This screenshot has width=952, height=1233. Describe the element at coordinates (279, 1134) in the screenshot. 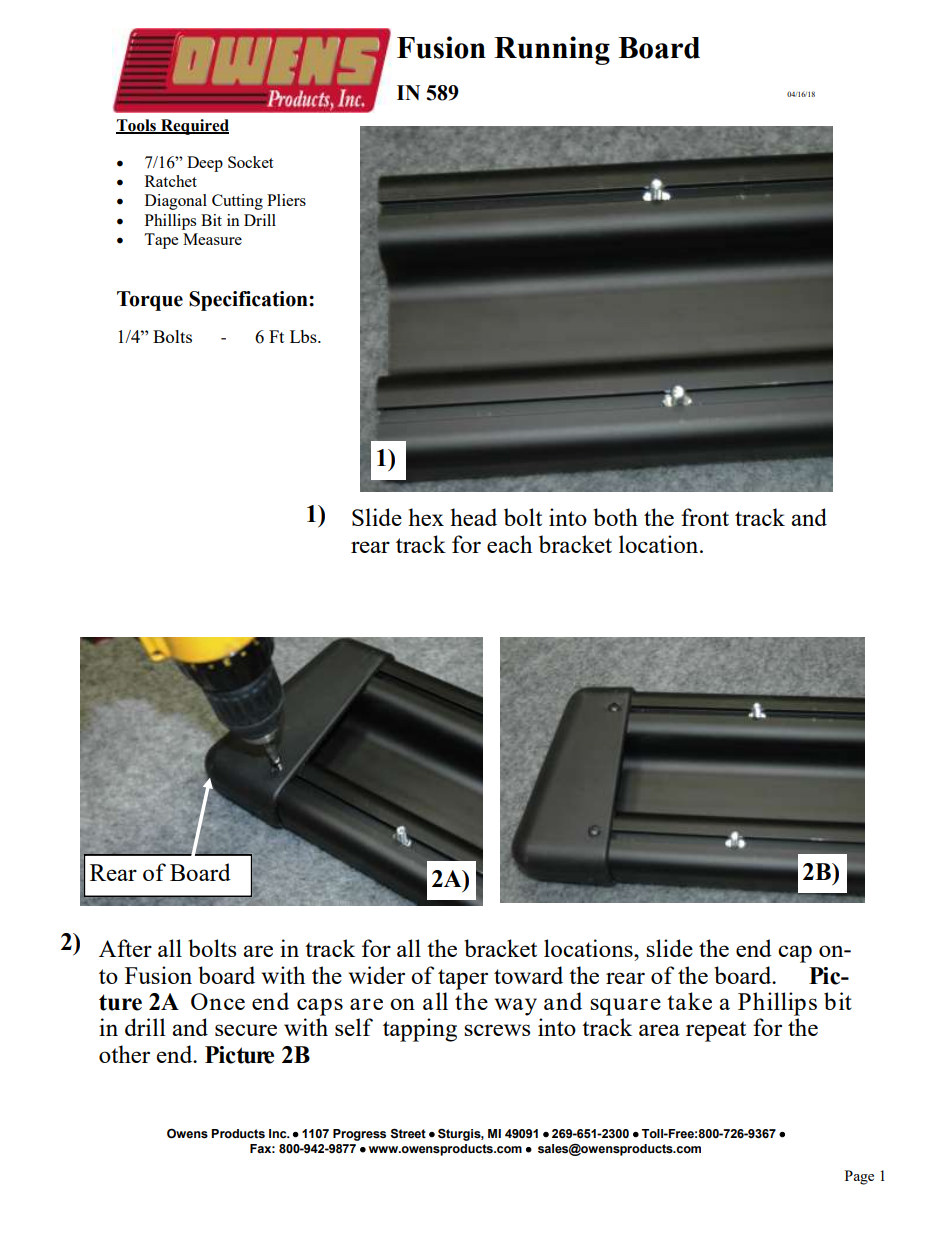

I see `Inc` at that location.
